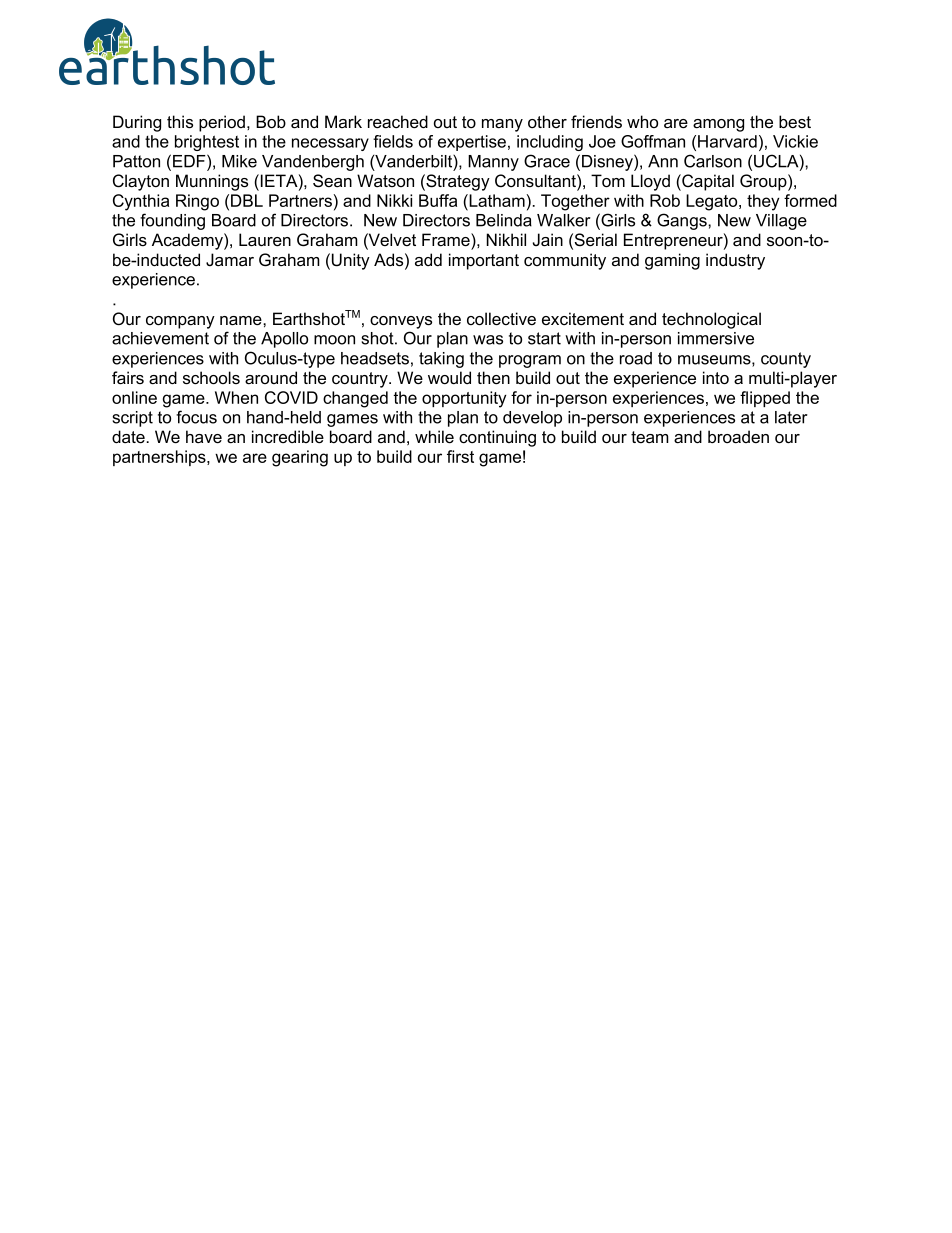  I want to click on company, so click(180, 322).
